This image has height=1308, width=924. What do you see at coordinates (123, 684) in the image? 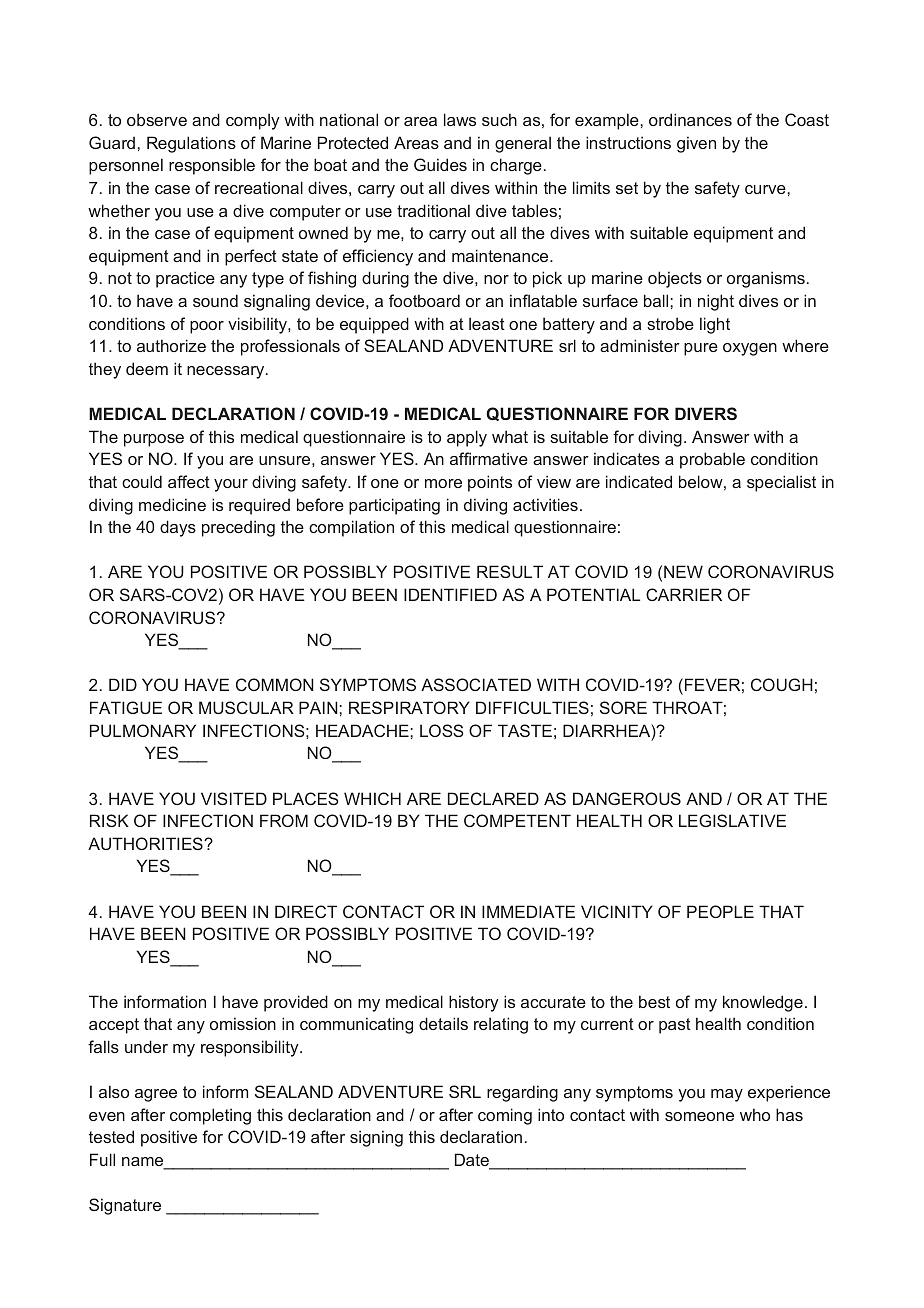
I see `DID` at bounding box center [123, 684].
